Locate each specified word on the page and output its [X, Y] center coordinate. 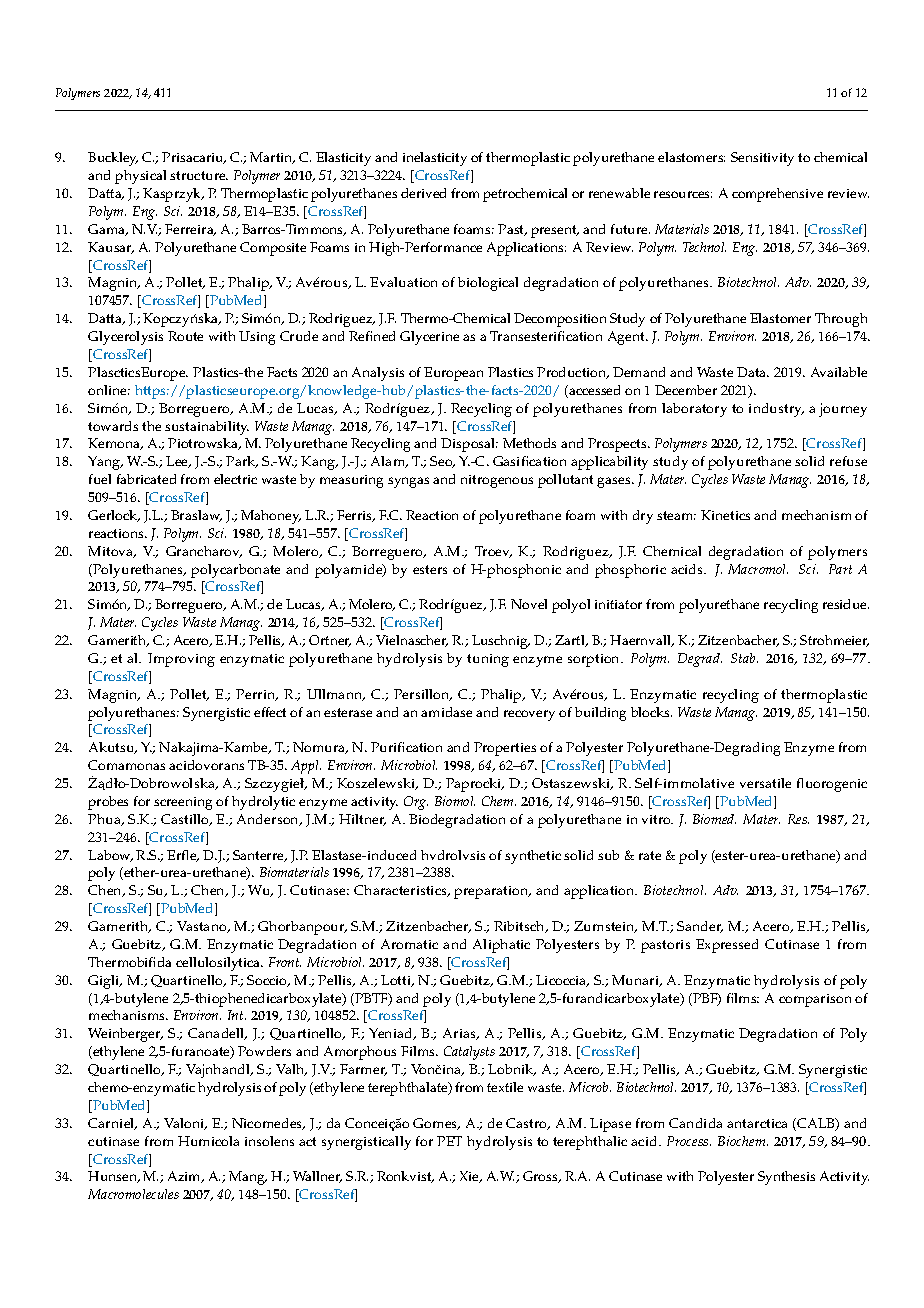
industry [776, 410]
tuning [488, 660]
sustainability [207, 428]
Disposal [469, 445]
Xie [470, 1177]
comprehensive [777, 195]
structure [199, 175]
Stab [744, 658]
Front [285, 962]
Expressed [727, 946]
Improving [181, 660]
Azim [185, 1177]
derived [423, 193]
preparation [492, 892]
